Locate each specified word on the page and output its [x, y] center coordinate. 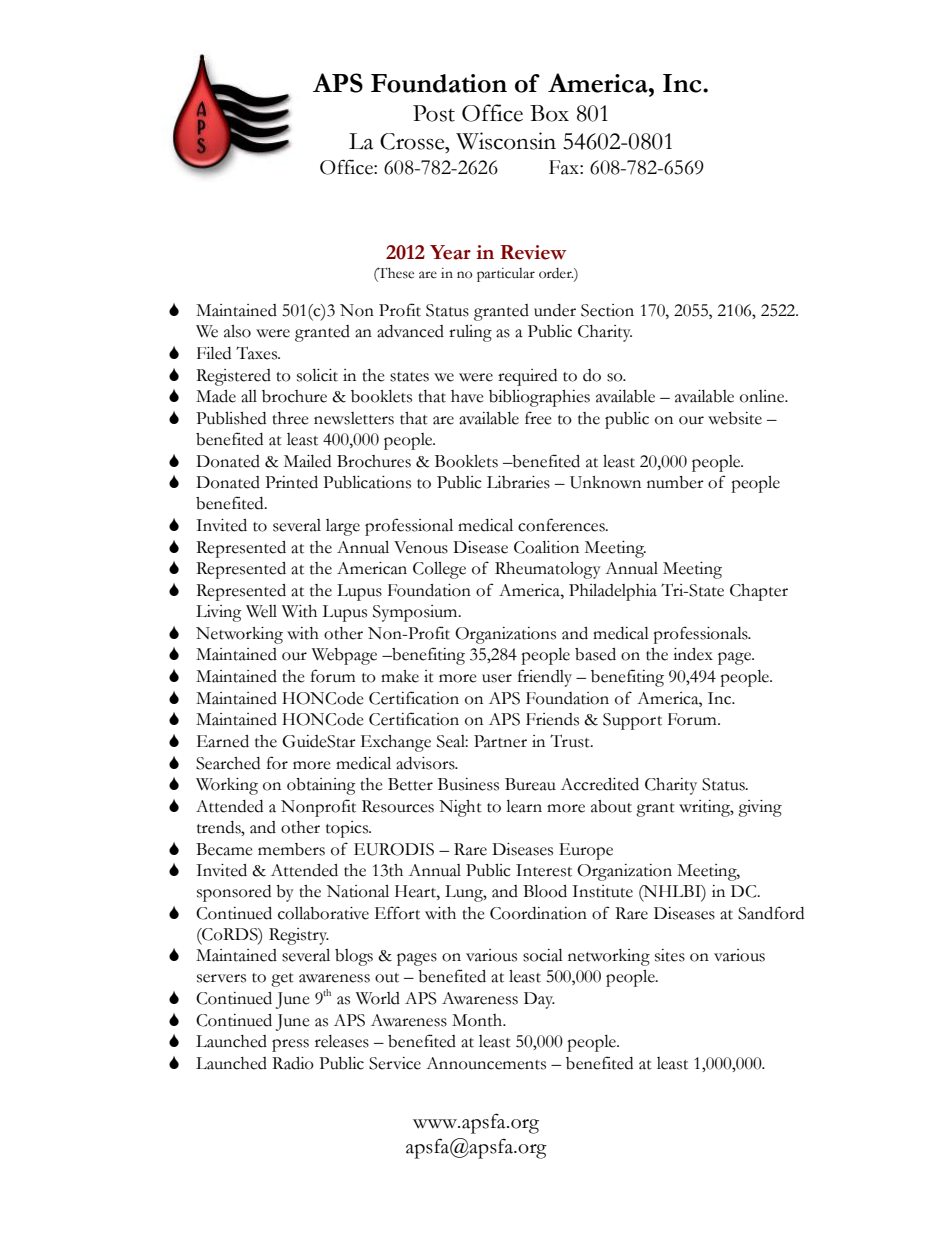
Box [549, 113]
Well [261, 611]
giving [760, 808]
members [291, 849]
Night [460, 808]
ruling [470, 333]
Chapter [759, 592]
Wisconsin [506, 141]
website [735, 418]
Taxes [258, 353]
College [439, 570]
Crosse [413, 141]
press [290, 1045]
